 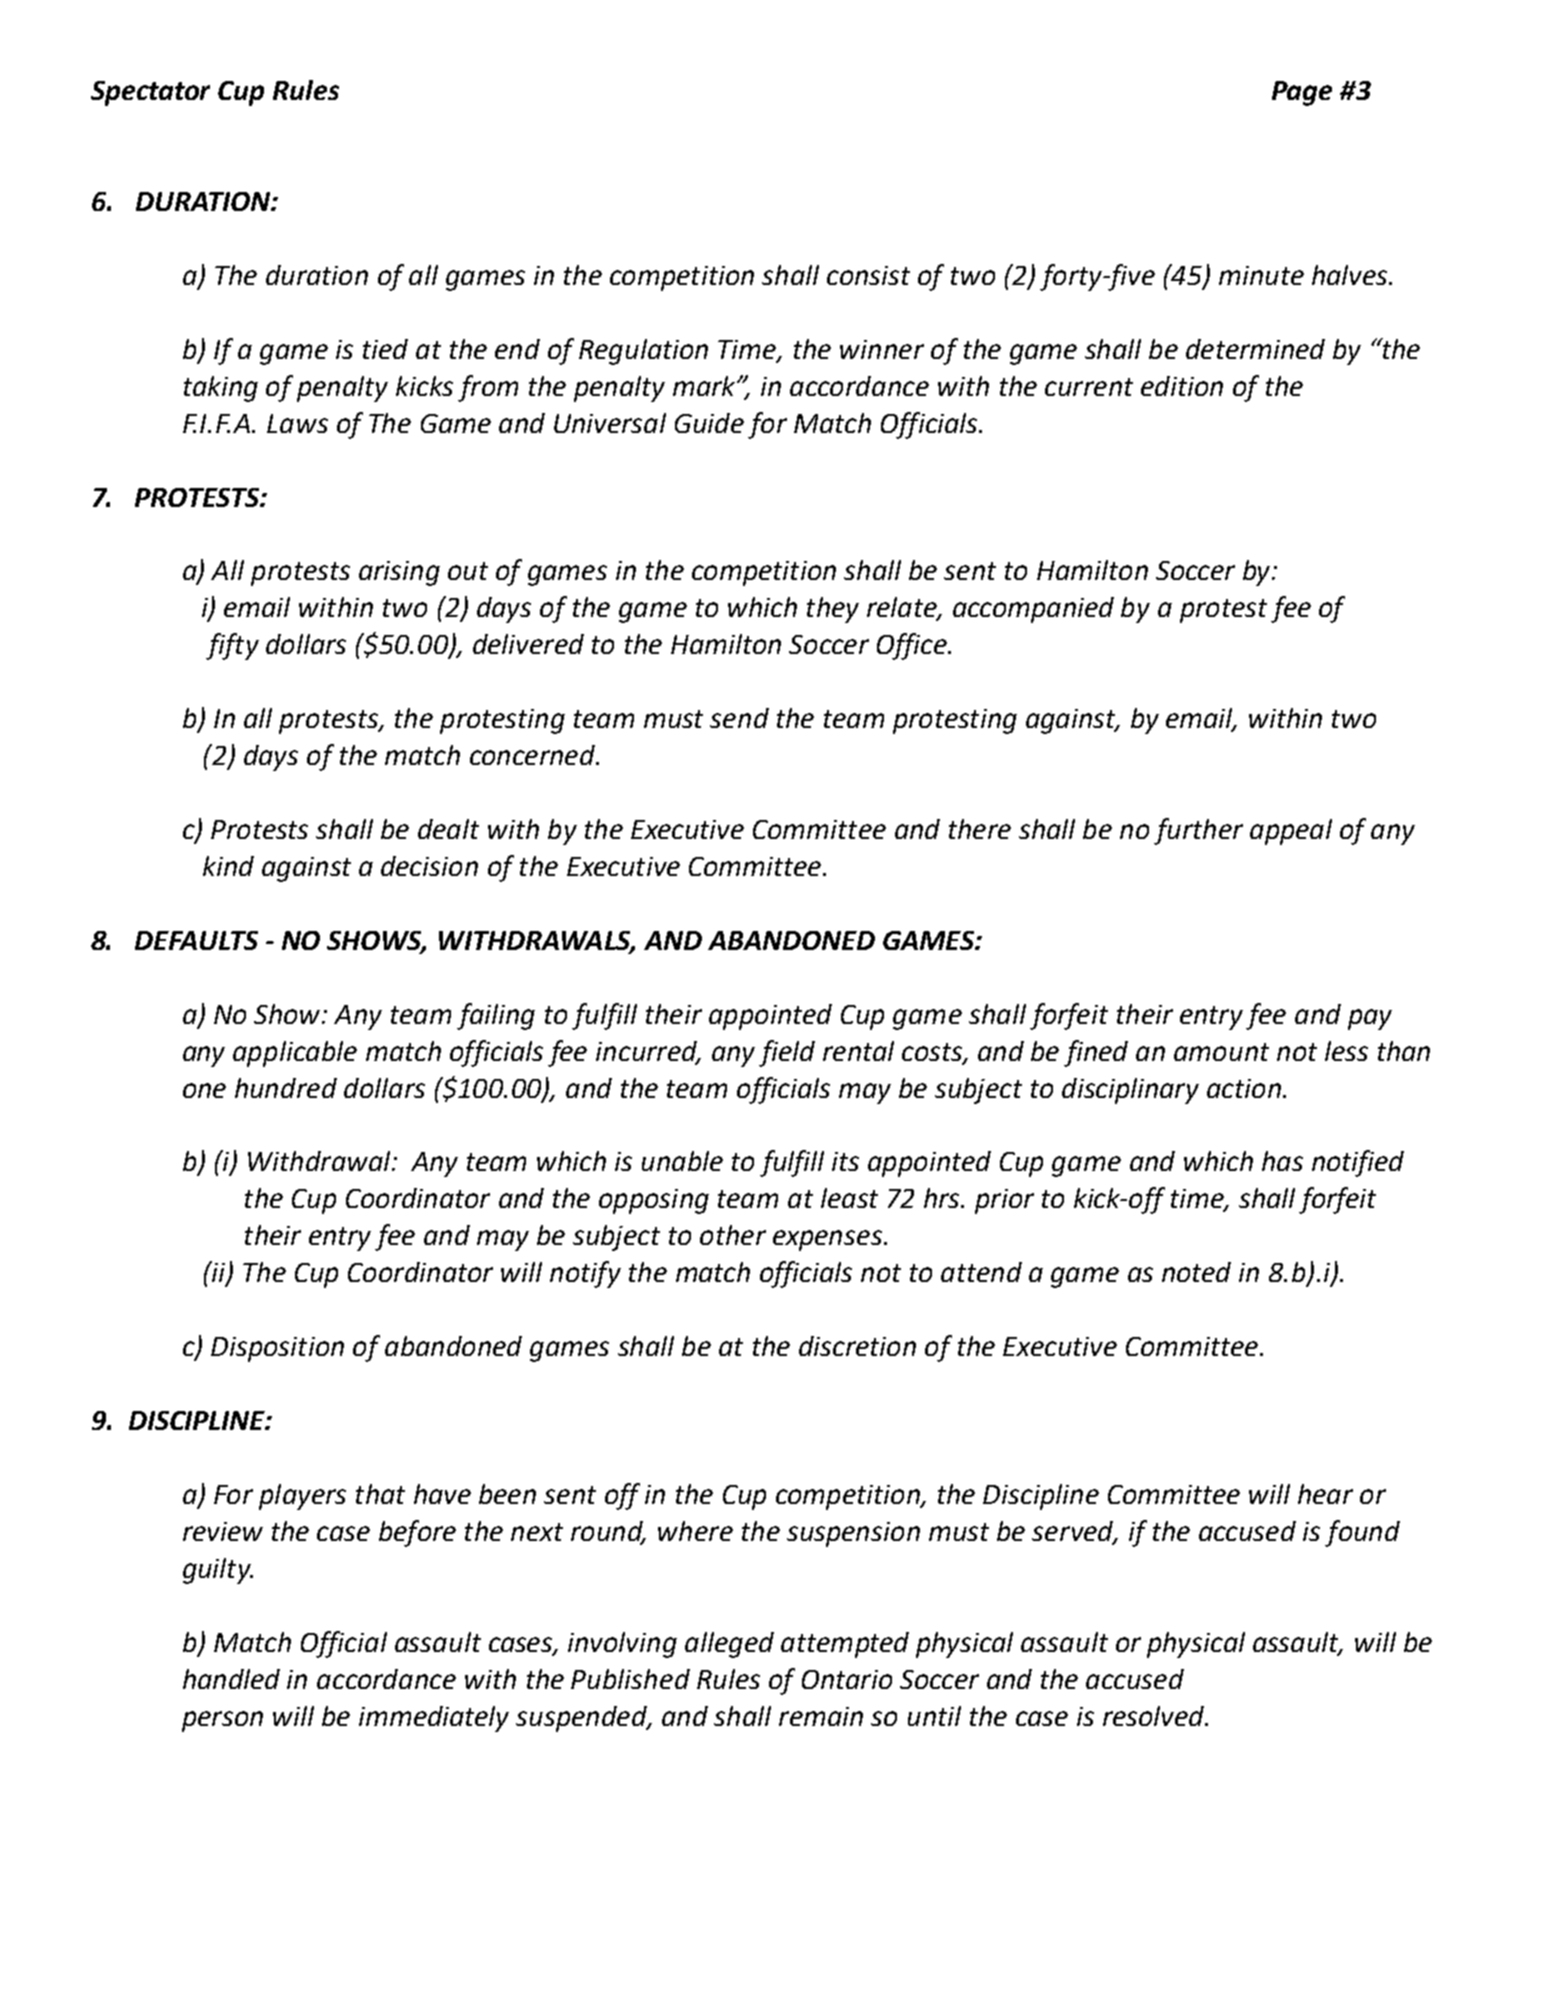 What do you see at coordinates (231, 1679) in the document?
I see `handled` at bounding box center [231, 1679].
